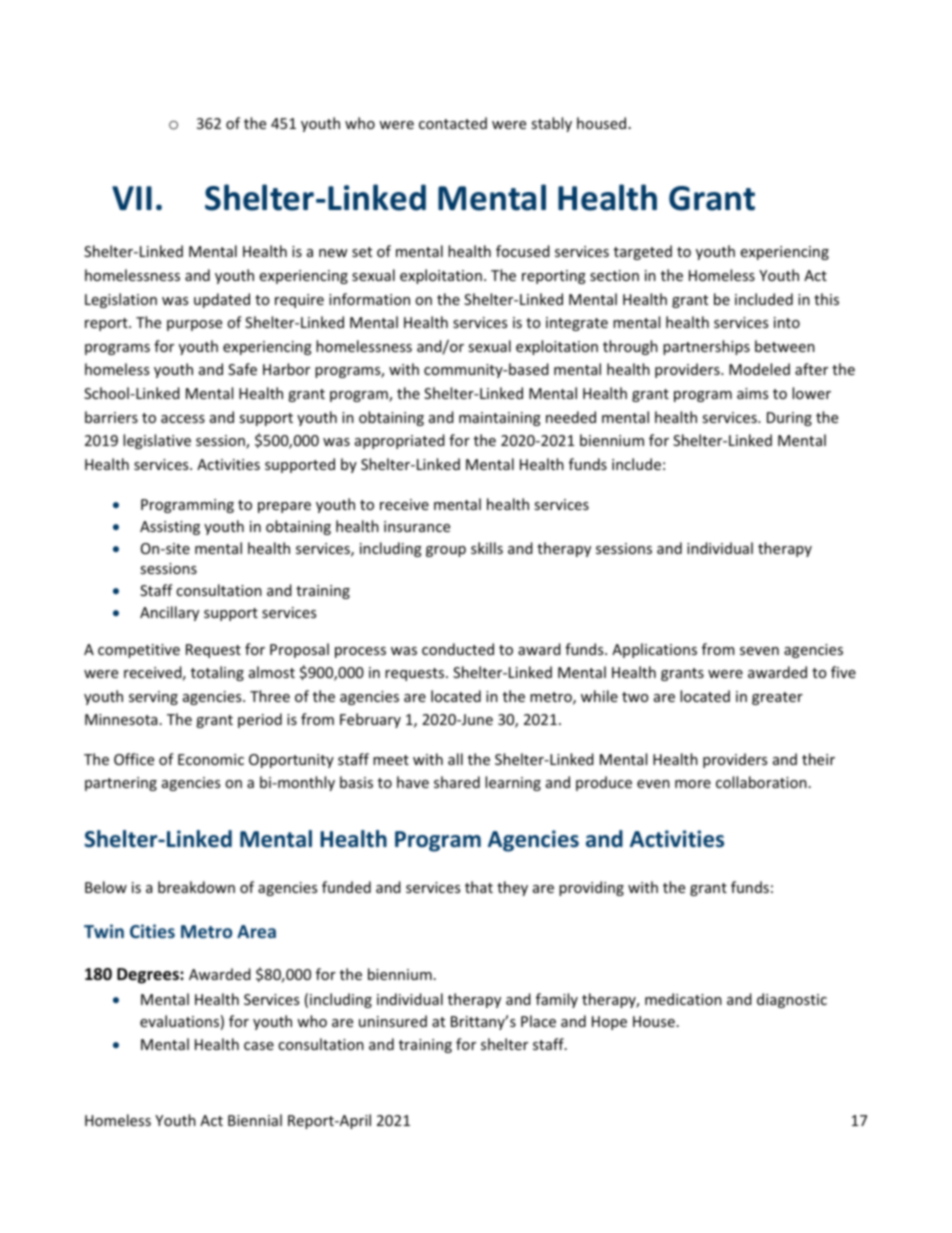  I want to click on access, so click(183, 419).
